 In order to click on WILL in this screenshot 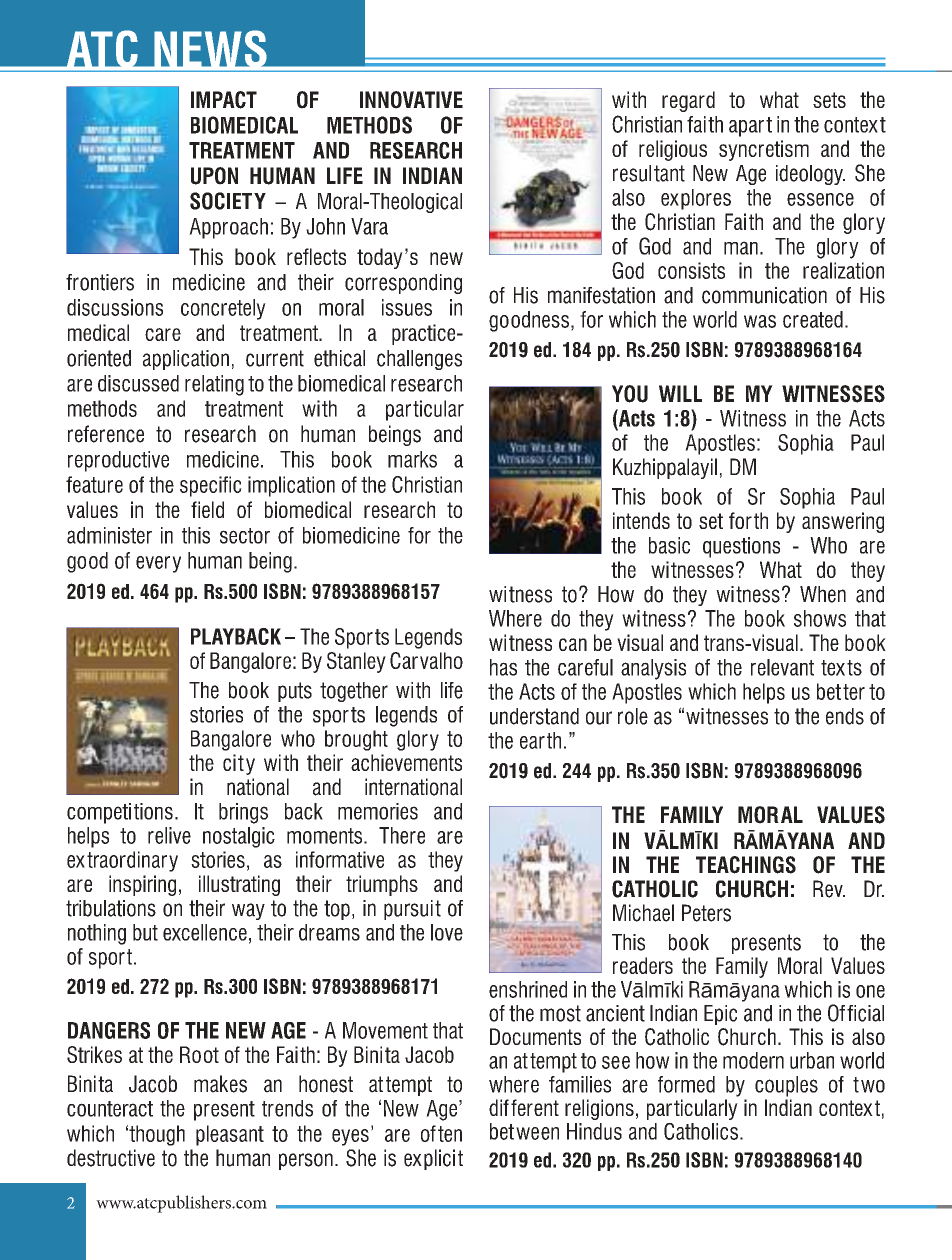, I will do `click(680, 393)`.
